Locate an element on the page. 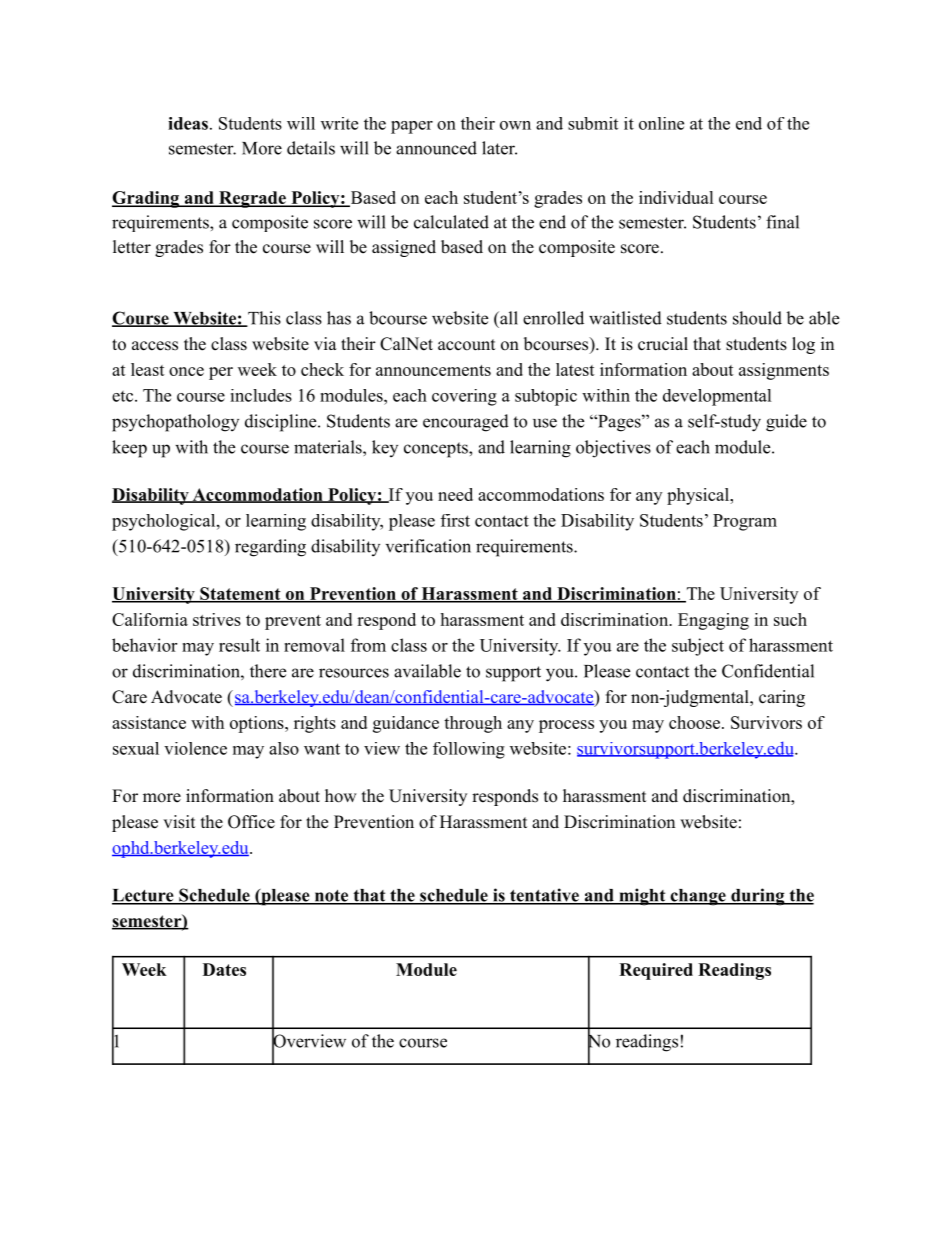 Image resolution: width=952 pixels, height=1233 pixels. tentative is located at coordinates (544, 896).
